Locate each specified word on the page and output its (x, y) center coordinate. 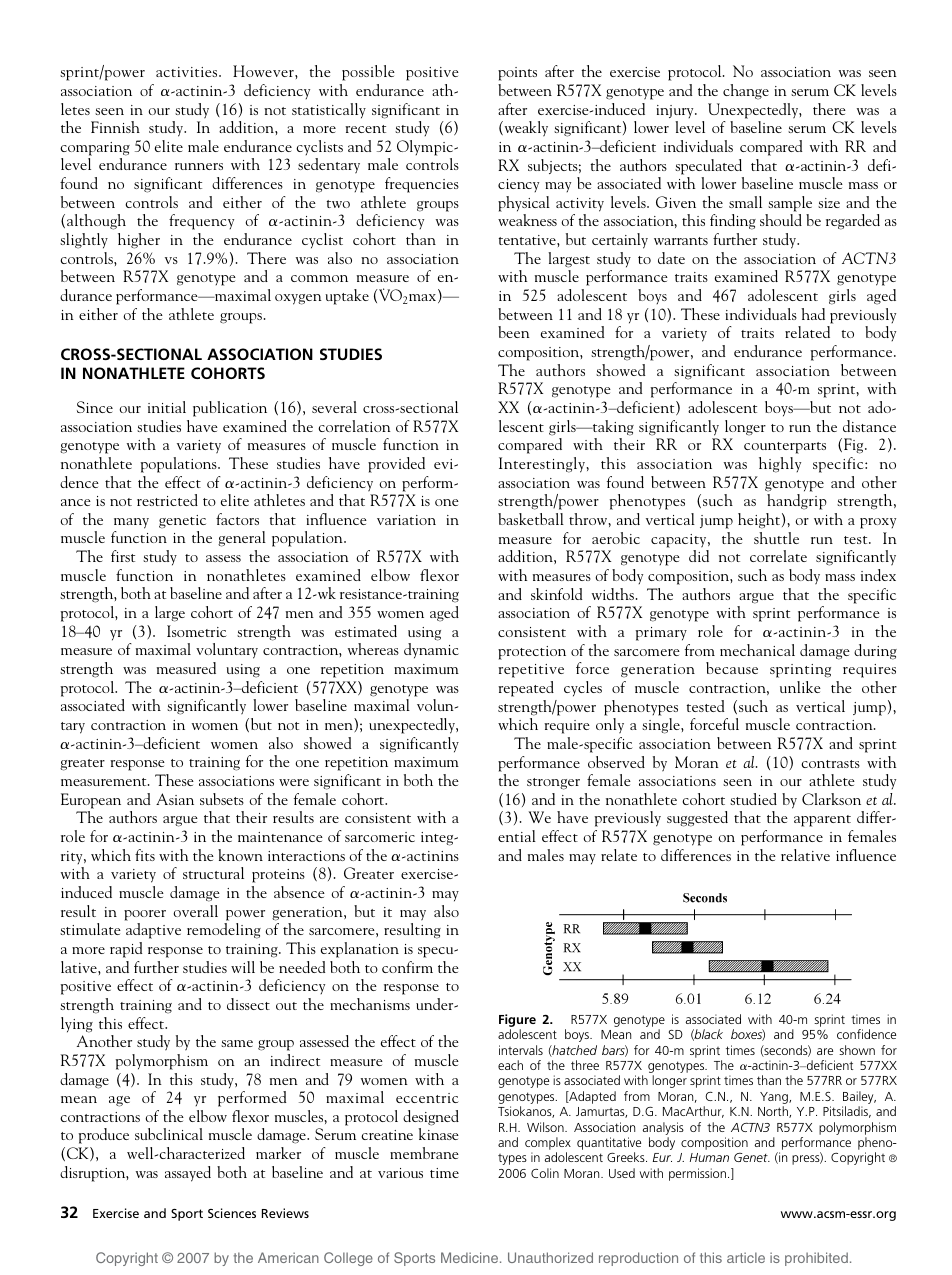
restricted (167, 500)
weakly (525, 129)
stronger (553, 784)
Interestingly (543, 465)
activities (188, 72)
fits (145, 855)
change (746, 92)
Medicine (471, 1257)
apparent (822, 821)
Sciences (232, 1213)
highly (780, 465)
